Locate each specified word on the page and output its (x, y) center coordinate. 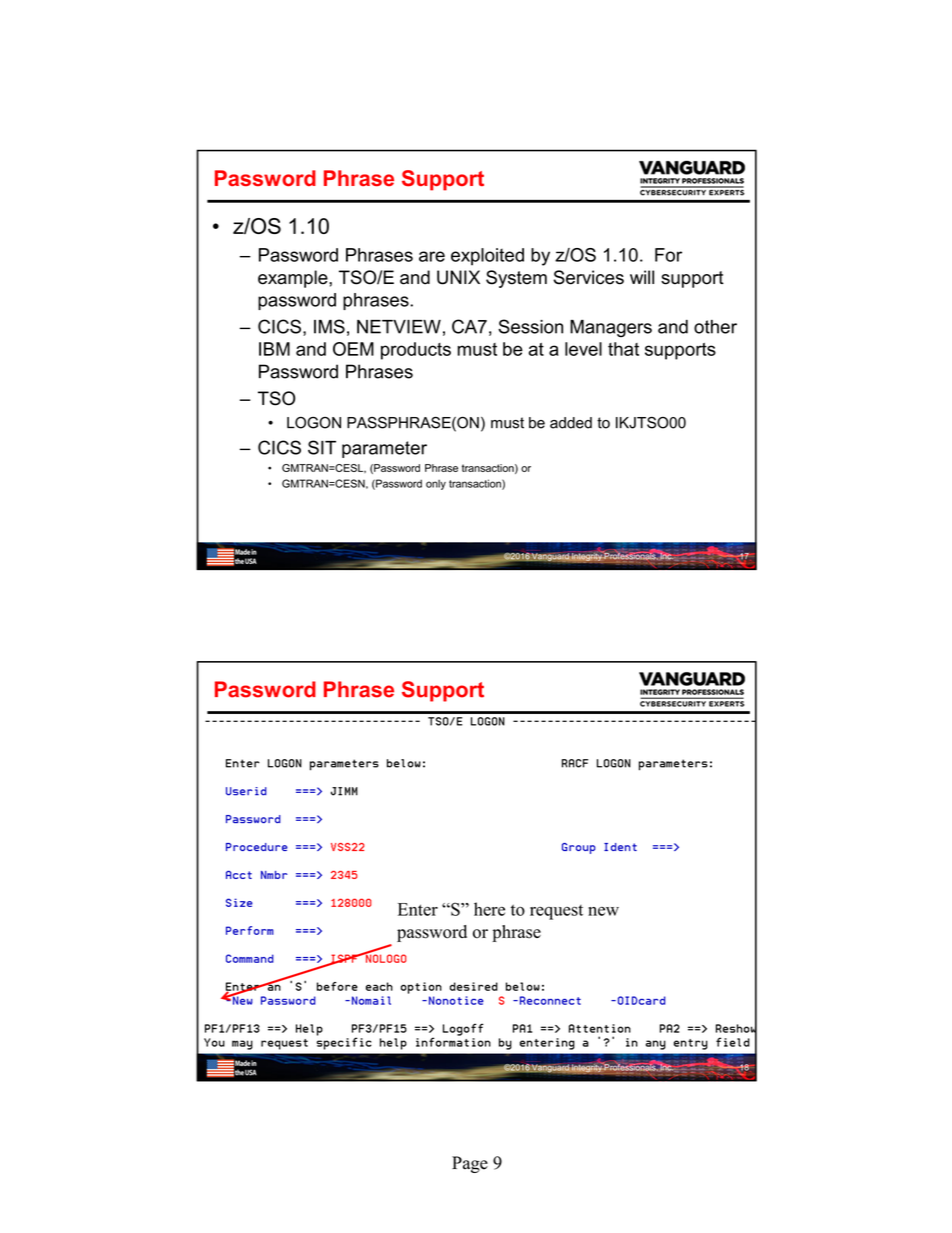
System (516, 279)
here (489, 909)
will (642, 277)
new (603, 911)
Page (470, 1164)
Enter (418, 909)
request (556, 912)
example (294, 279)
